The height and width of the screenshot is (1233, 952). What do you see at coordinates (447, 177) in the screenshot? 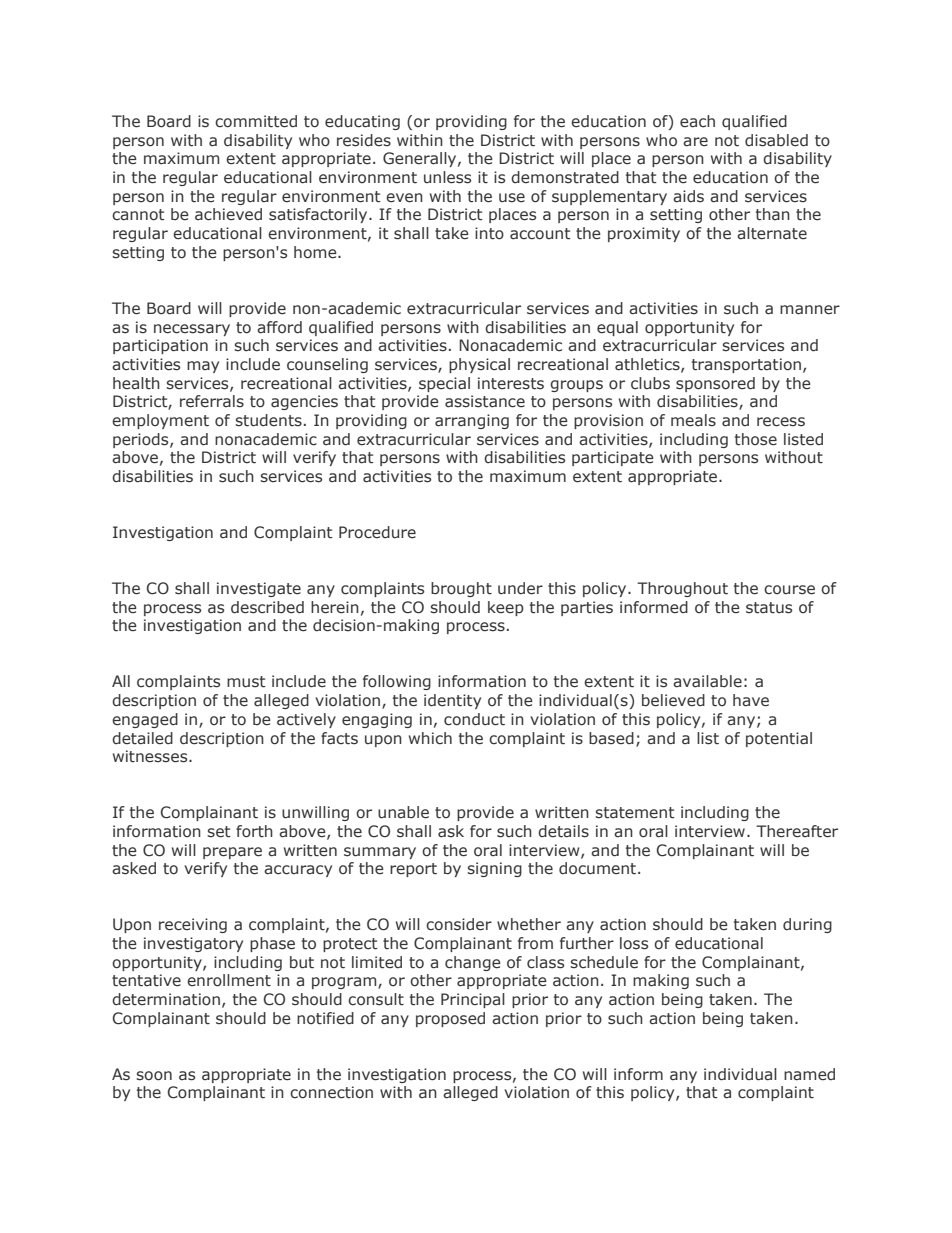
I see `unless` at bounding box center [447, 177].
